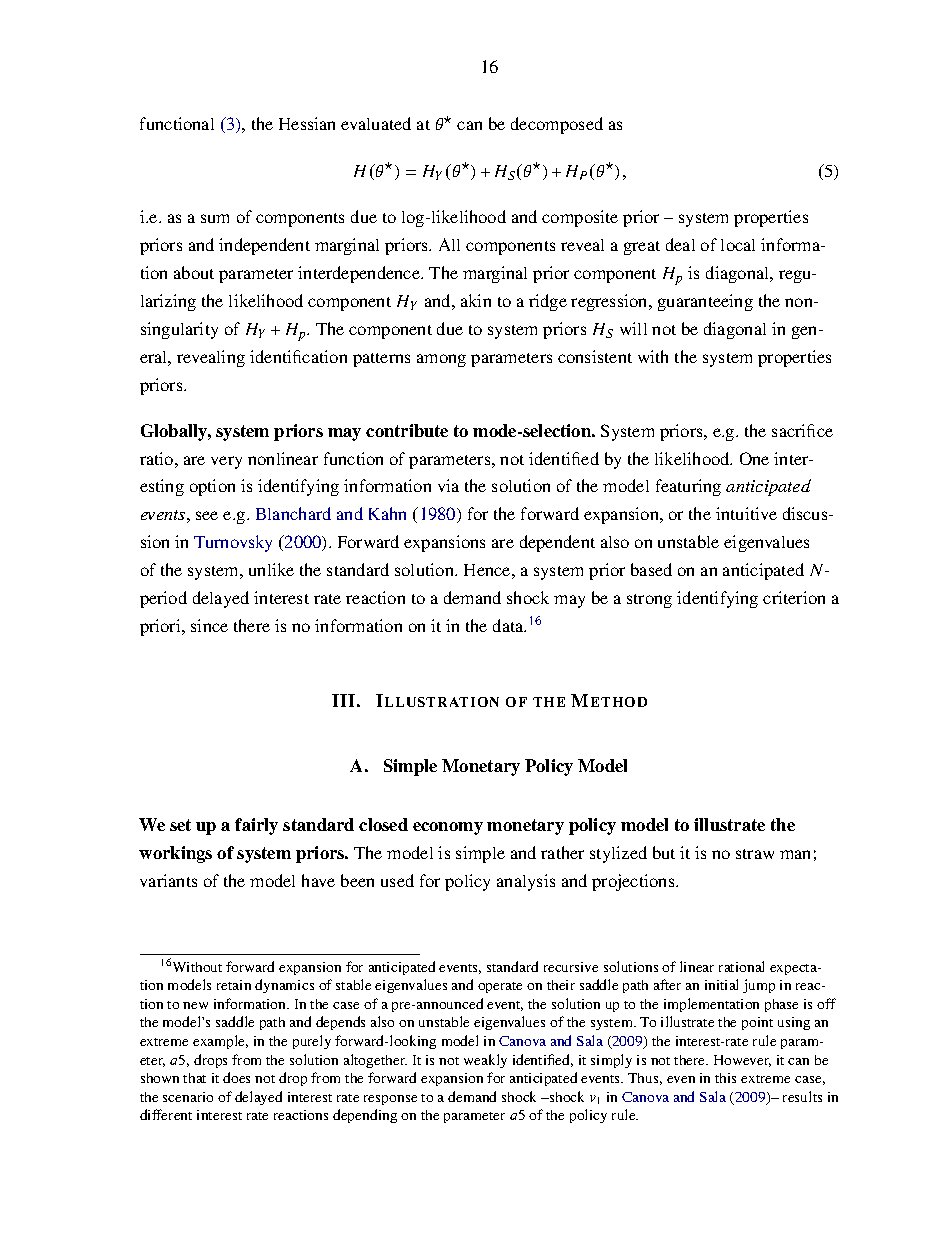 Image resolution: width=952 pixels, height=1233 pixels. I want to click on fairly, so click(256, 826).
